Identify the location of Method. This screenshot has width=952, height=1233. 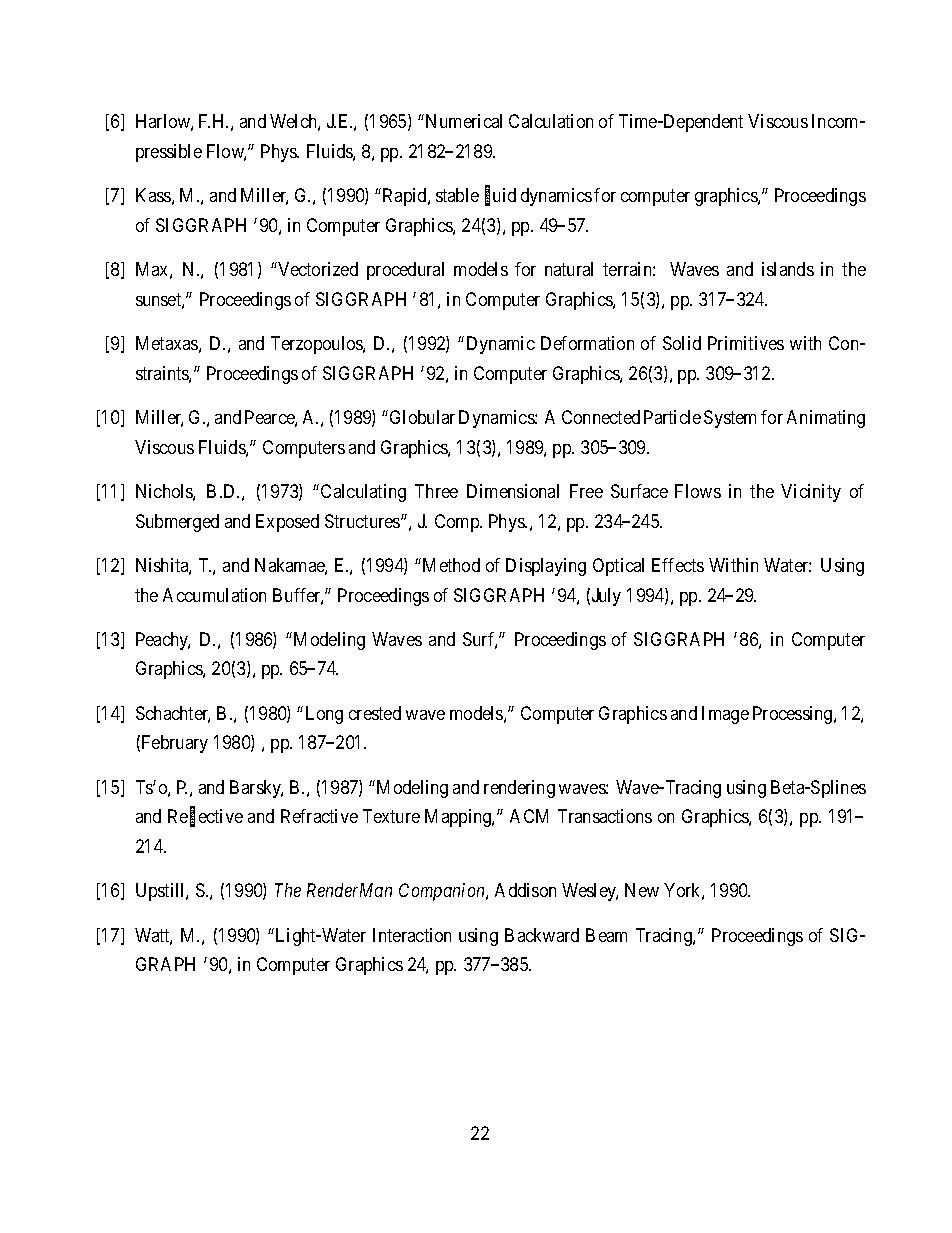
(450, 565).
